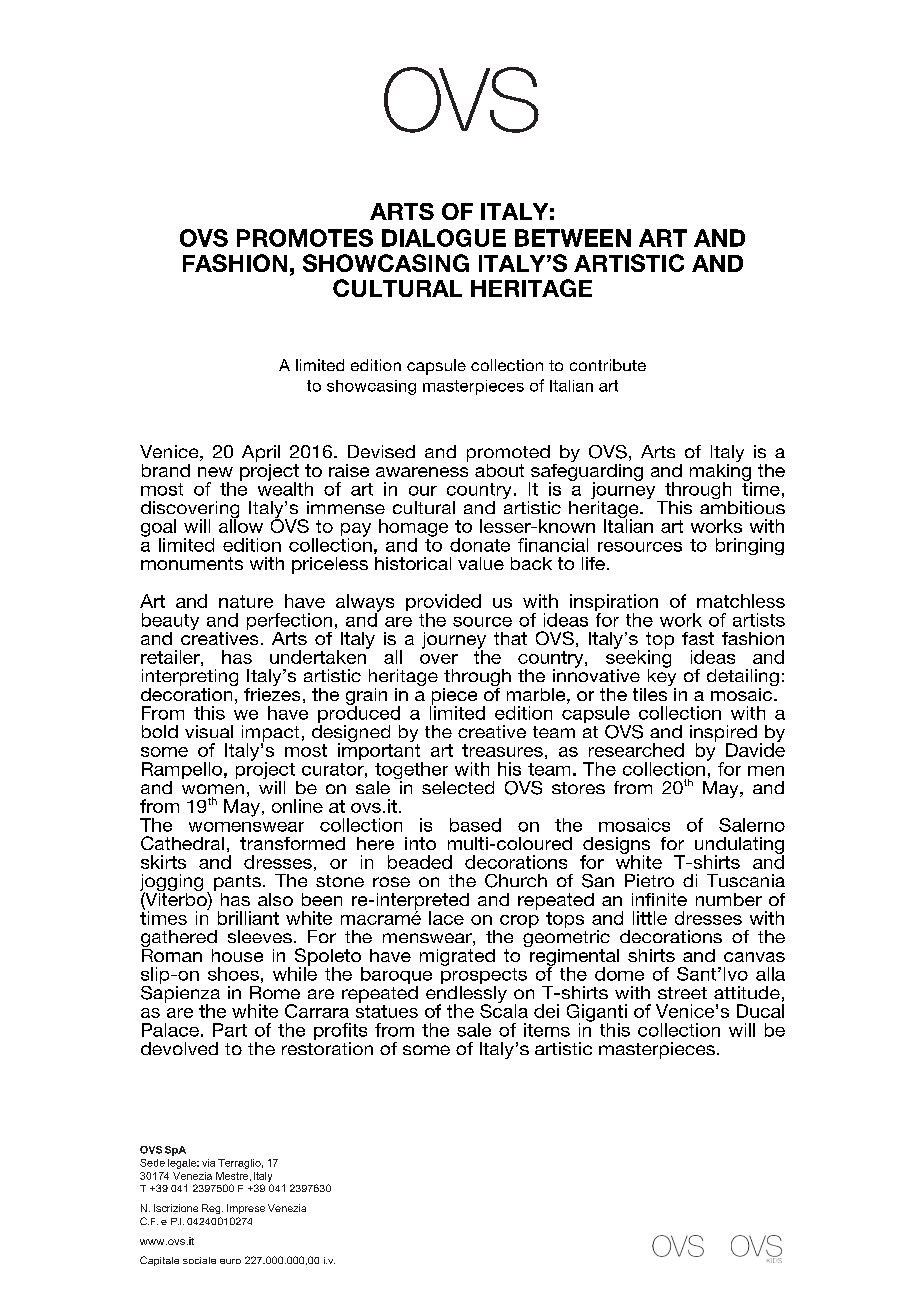 The image size is (924, 1308). What do you see at coordinates (573, 238) in the image?
I see `BETWEEN` at bounding box center [573, 238].
